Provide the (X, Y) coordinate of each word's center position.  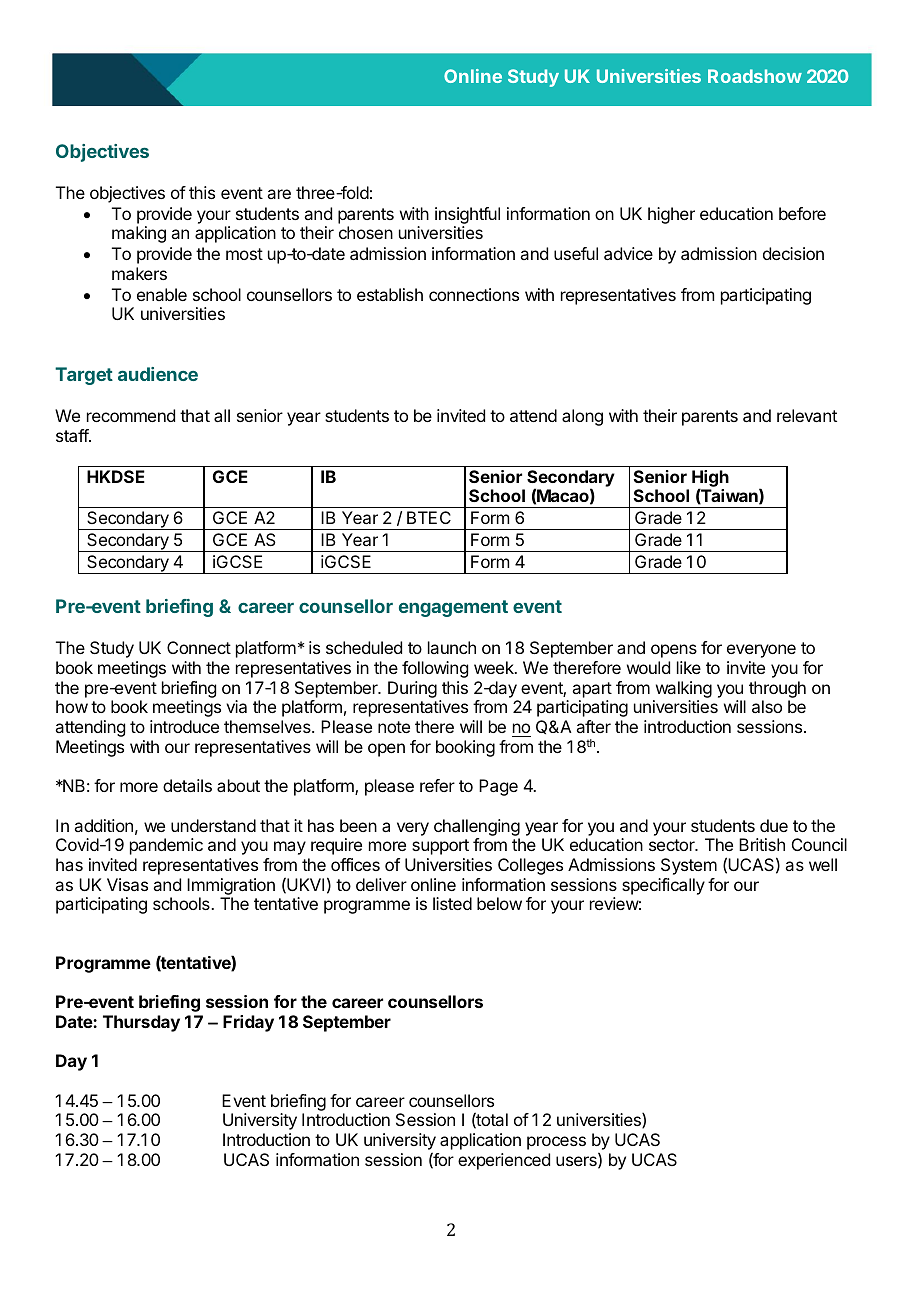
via (236, 706)
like (689, 667)
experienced (504, 1161)
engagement (453, 608)
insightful (467, 217)
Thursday (141, 1023)
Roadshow (755, 76)
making (139, 234)
